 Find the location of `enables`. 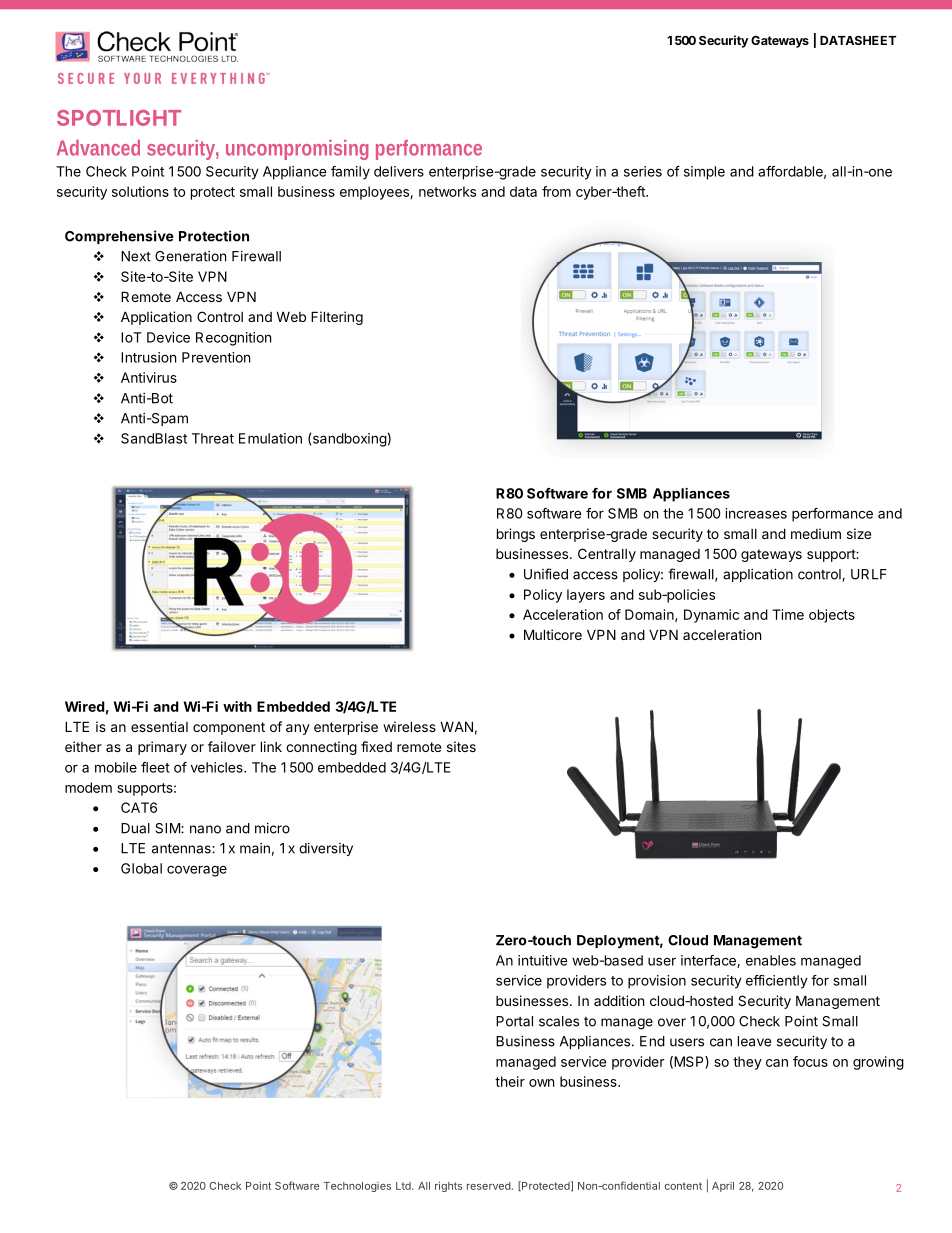

enables is located at coordinates (771, 960).
